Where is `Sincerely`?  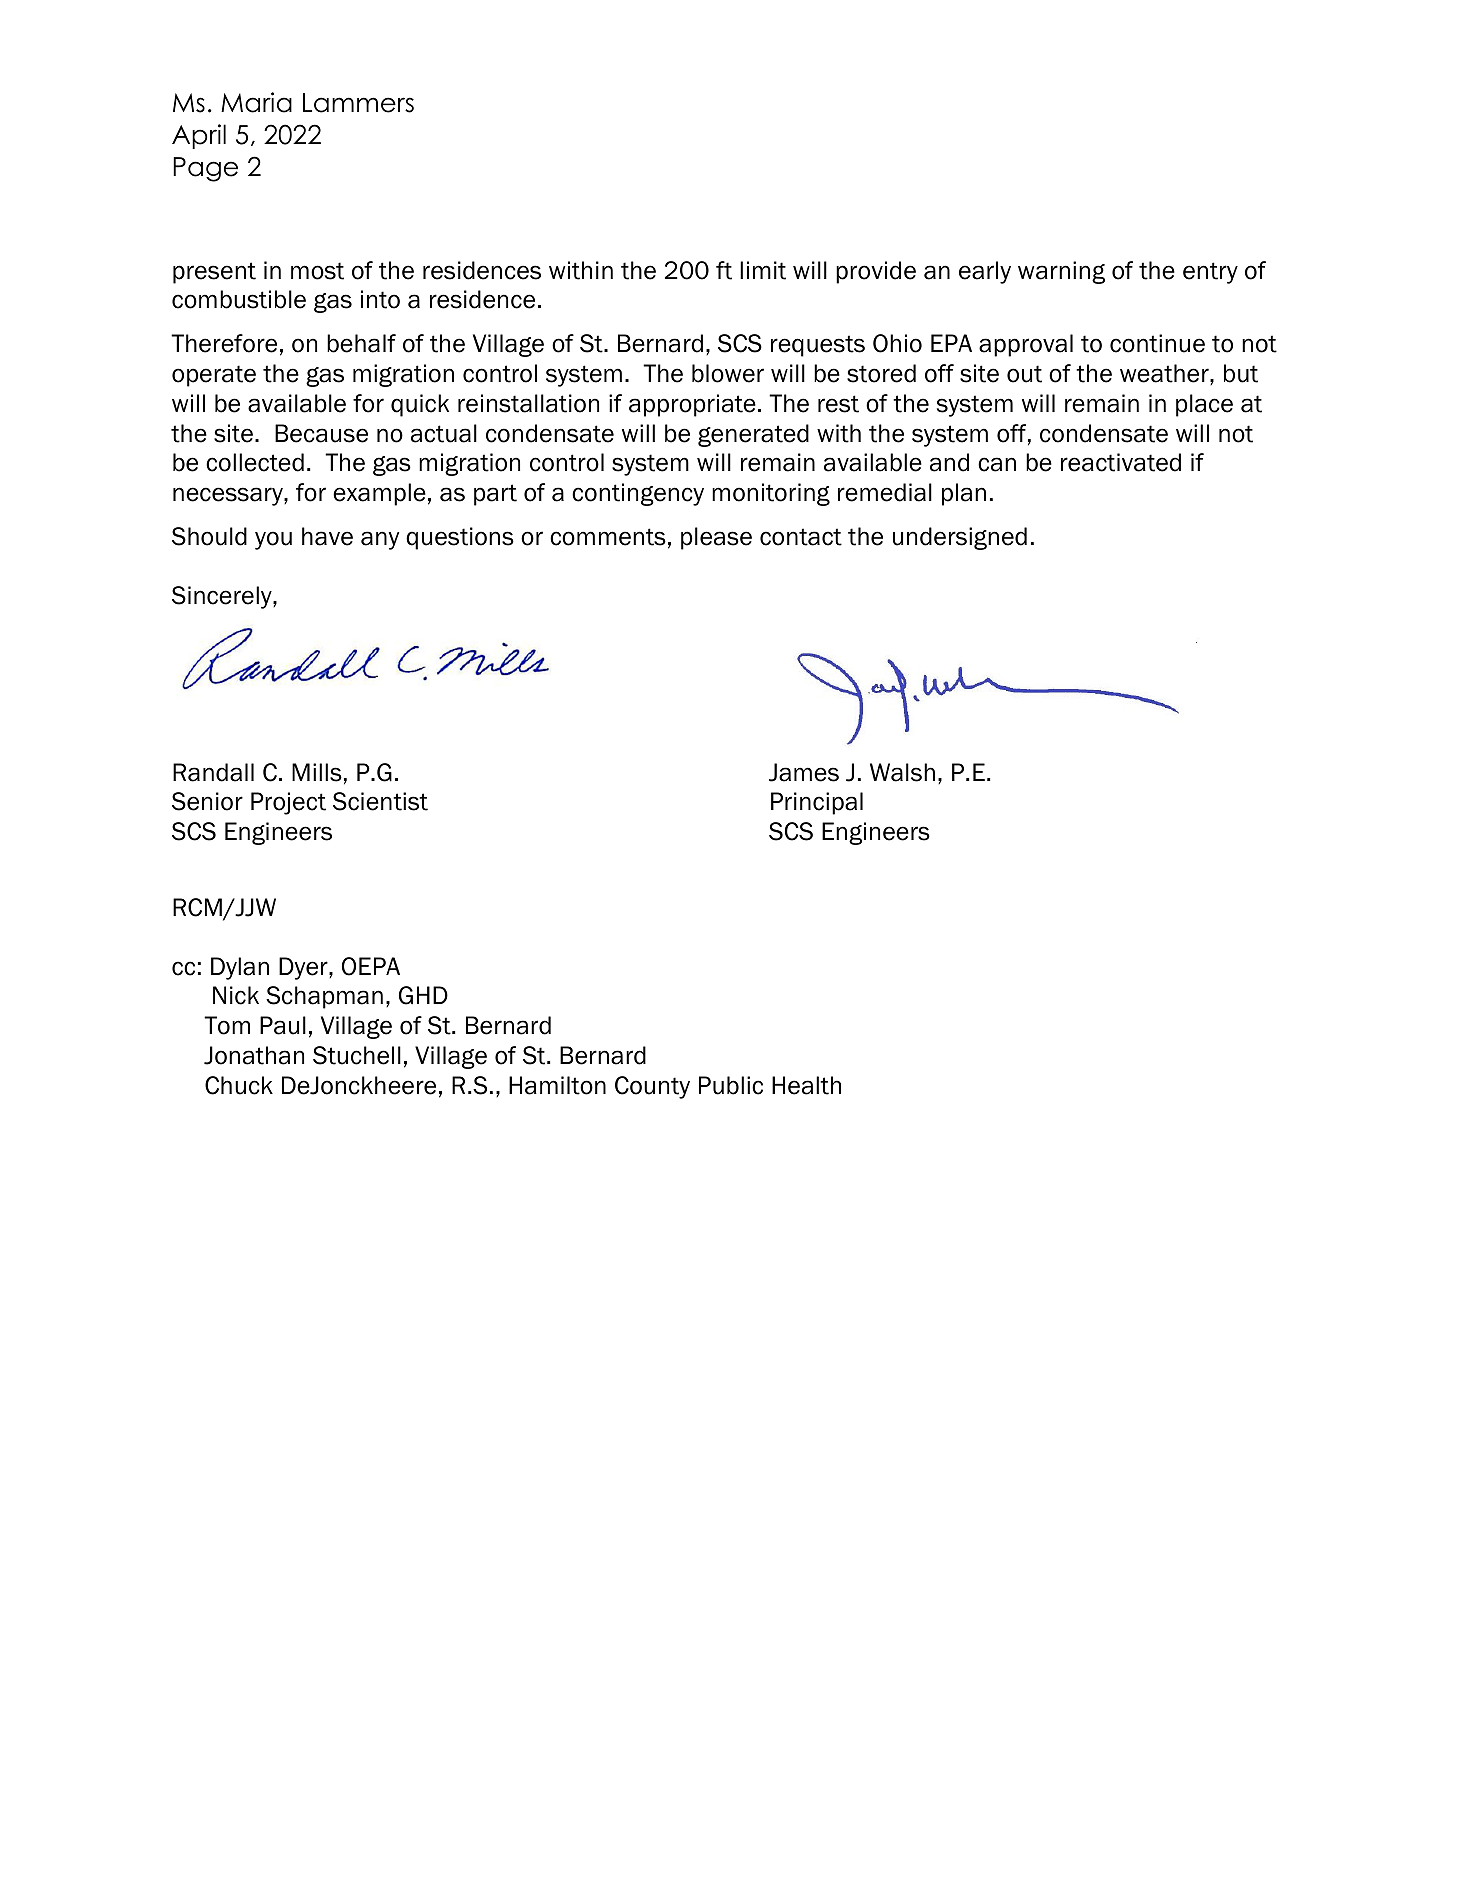 Sincerely is located at coordinates (223, 597).
